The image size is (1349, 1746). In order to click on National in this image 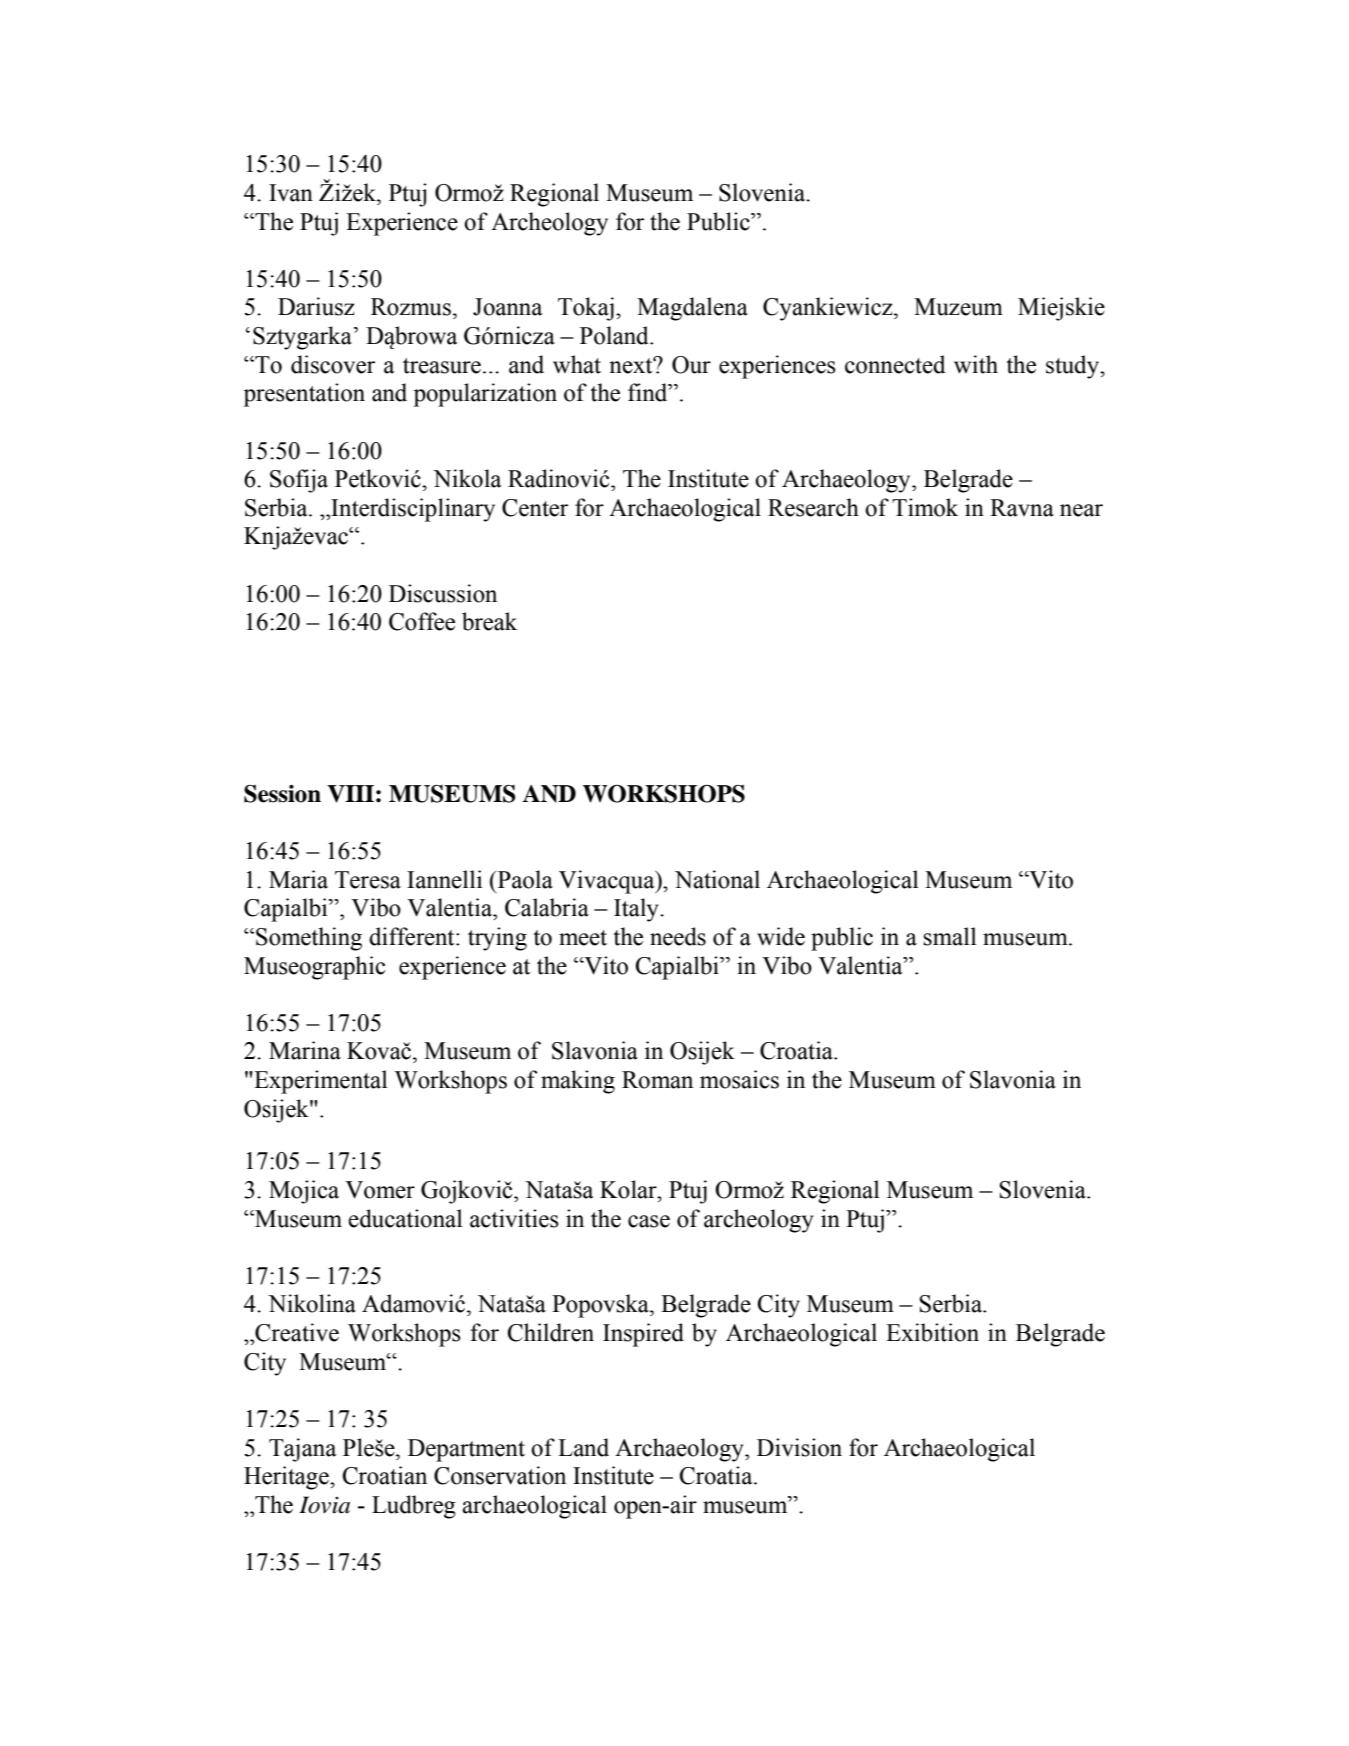, I will do `click(717, 879)`.
